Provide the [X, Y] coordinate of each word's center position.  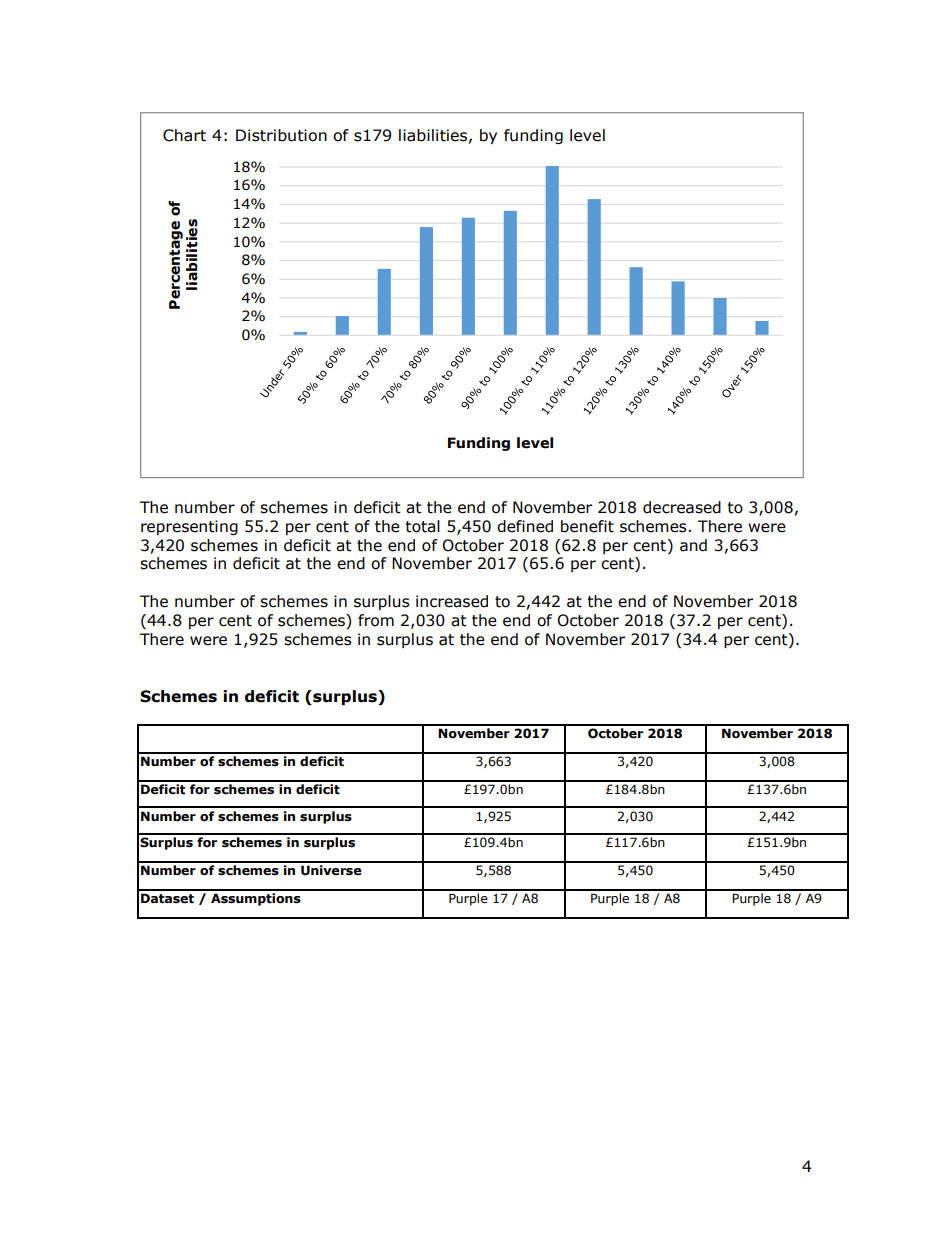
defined [525, 526]
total [422, 526]
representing [189, 527]
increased [452, 601]
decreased [682, 507]
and [693, 545]
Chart [184, 135]
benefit [587, 526]
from [376, 620]
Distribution [281, 135]
